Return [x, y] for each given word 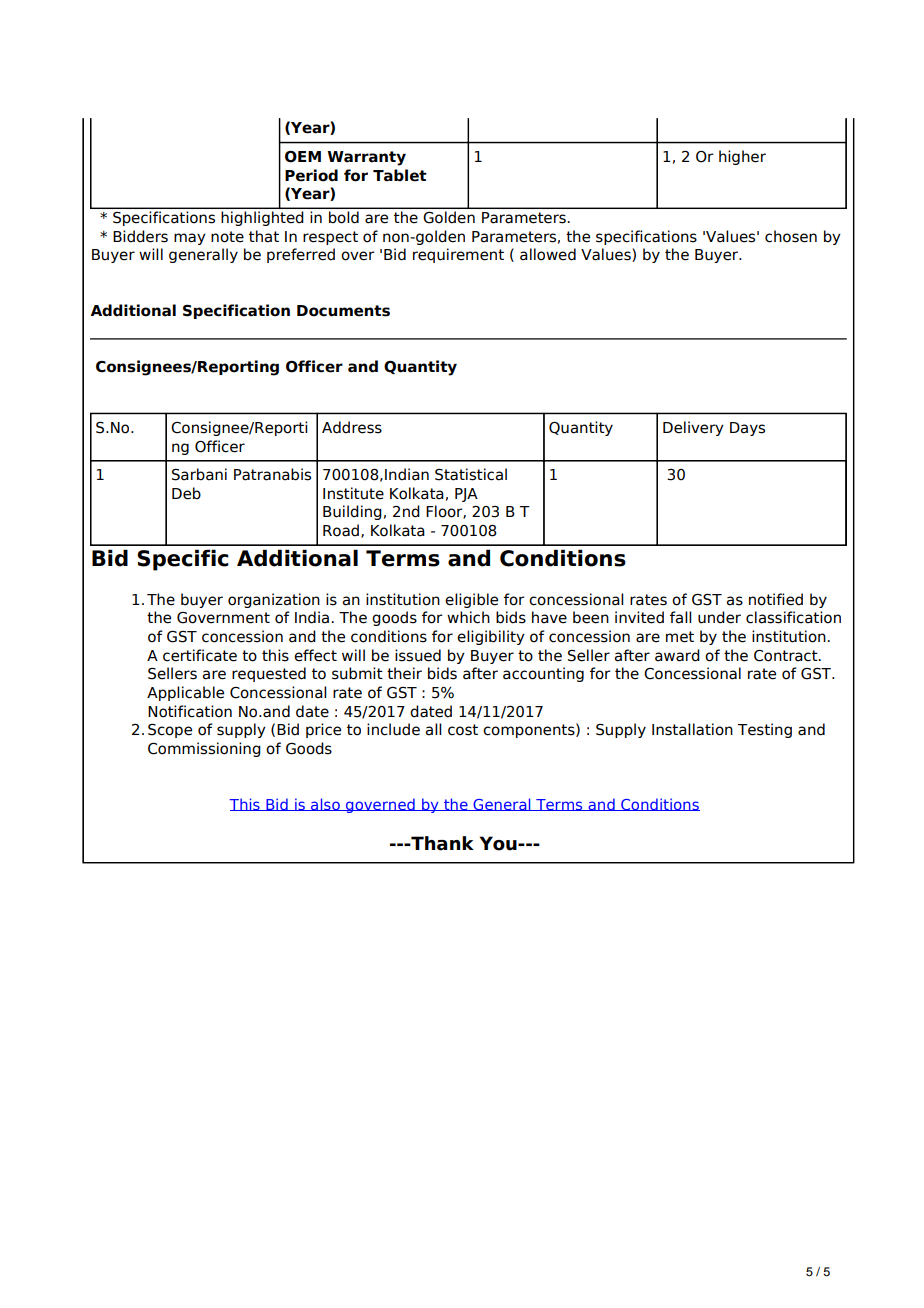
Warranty [366, 158]
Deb [186, 493]
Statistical [471, 474]
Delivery [693, 428]
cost [463, 730]
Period [311, 175]
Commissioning [204, 749]
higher [742, 157]
